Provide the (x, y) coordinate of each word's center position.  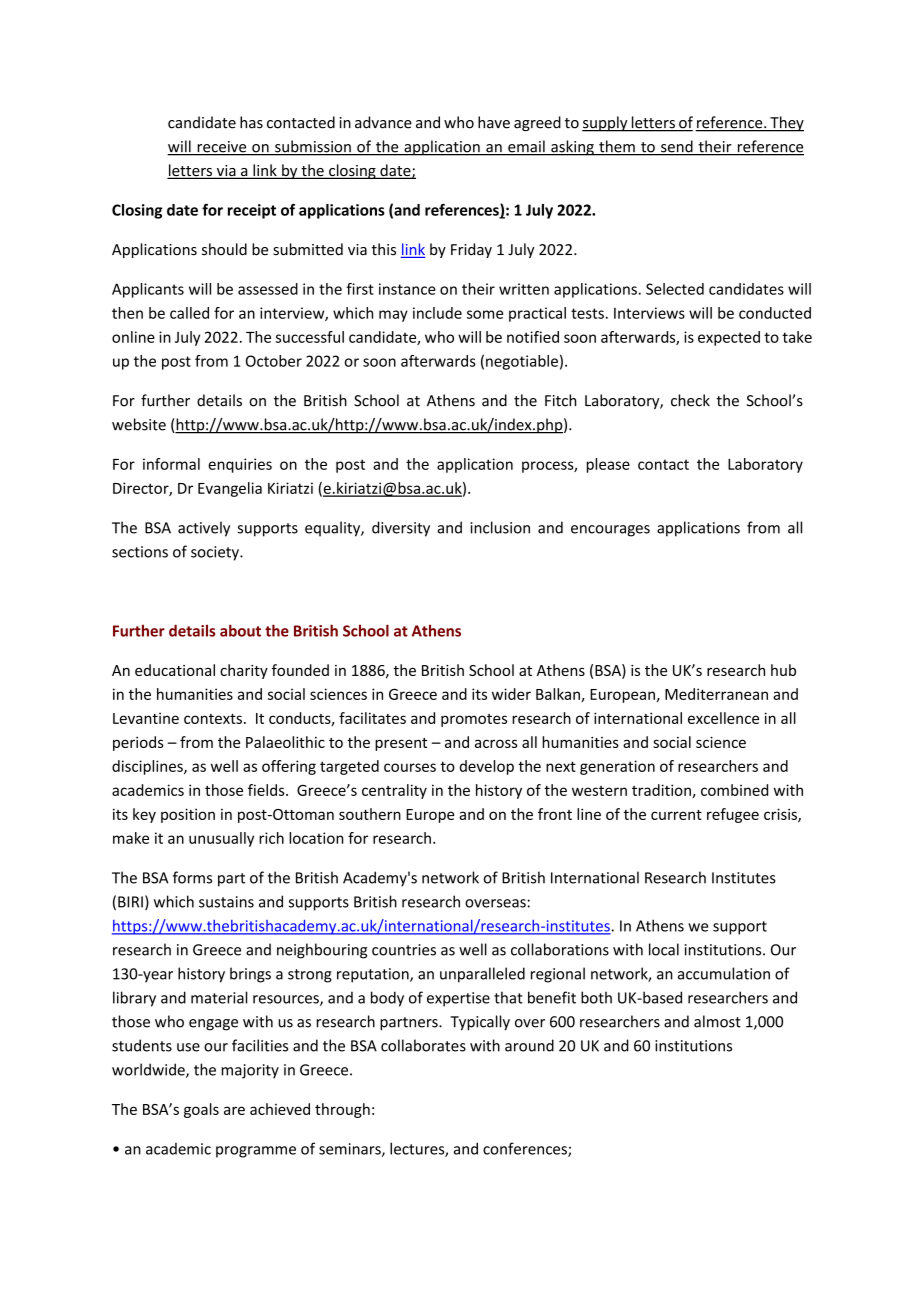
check (690, 400)
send (677, 147)
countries (404, 950)
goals (201, 1110)
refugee (733, 815)
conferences (526, 1149)
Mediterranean (716, 694)
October (274, 361)
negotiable (522, 362)
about (240, 630)
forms (192, 877)
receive (222, 148)
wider (511, 694)
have (494, 122)
